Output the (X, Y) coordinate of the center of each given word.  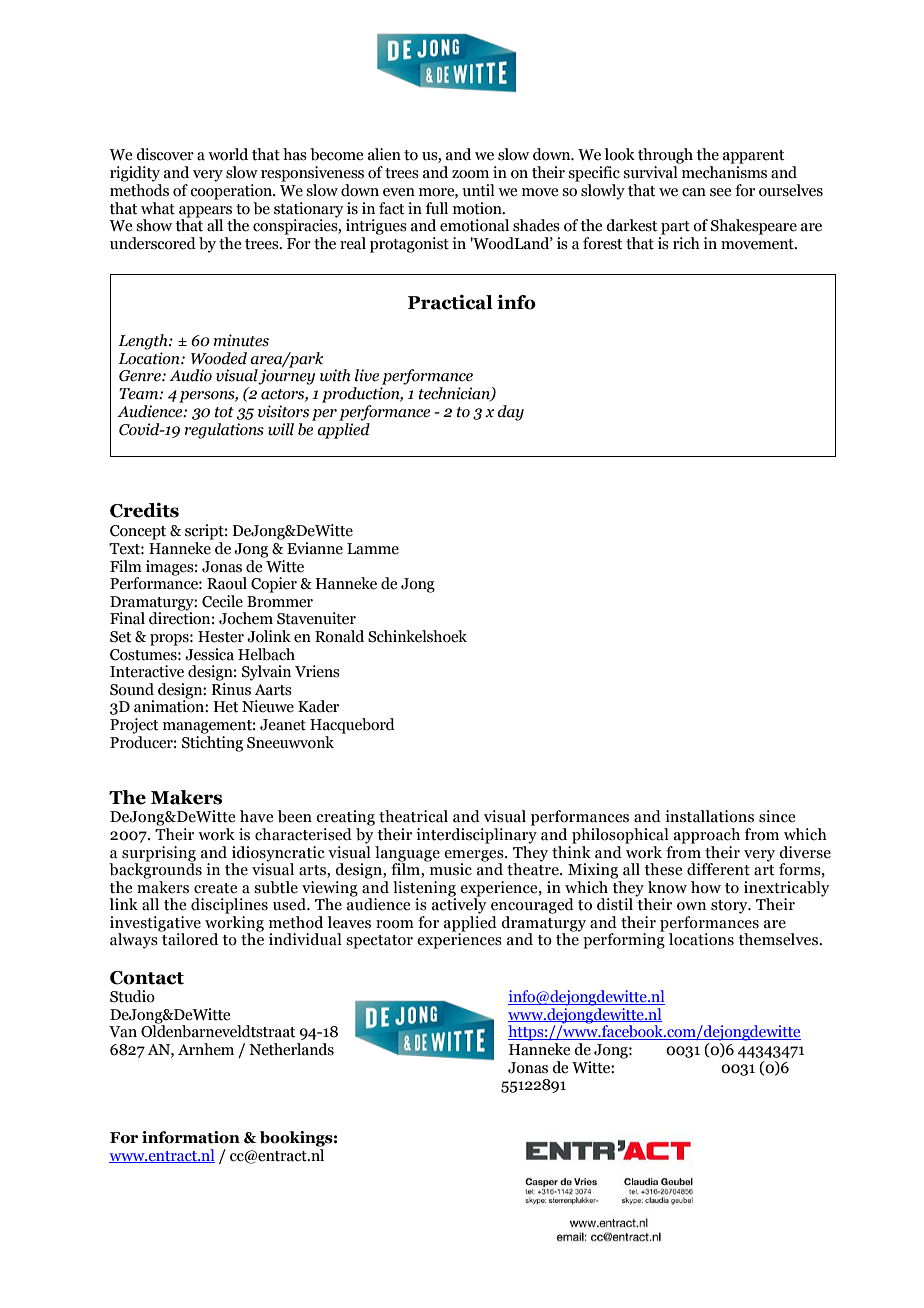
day (510, 413)
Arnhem (206, 1049)
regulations (224, 431)
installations (709, 816)
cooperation (232, 192)
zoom (470, 174)
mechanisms (724, 172)
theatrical (413, 816)
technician (455, 394)
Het (226, 707)
